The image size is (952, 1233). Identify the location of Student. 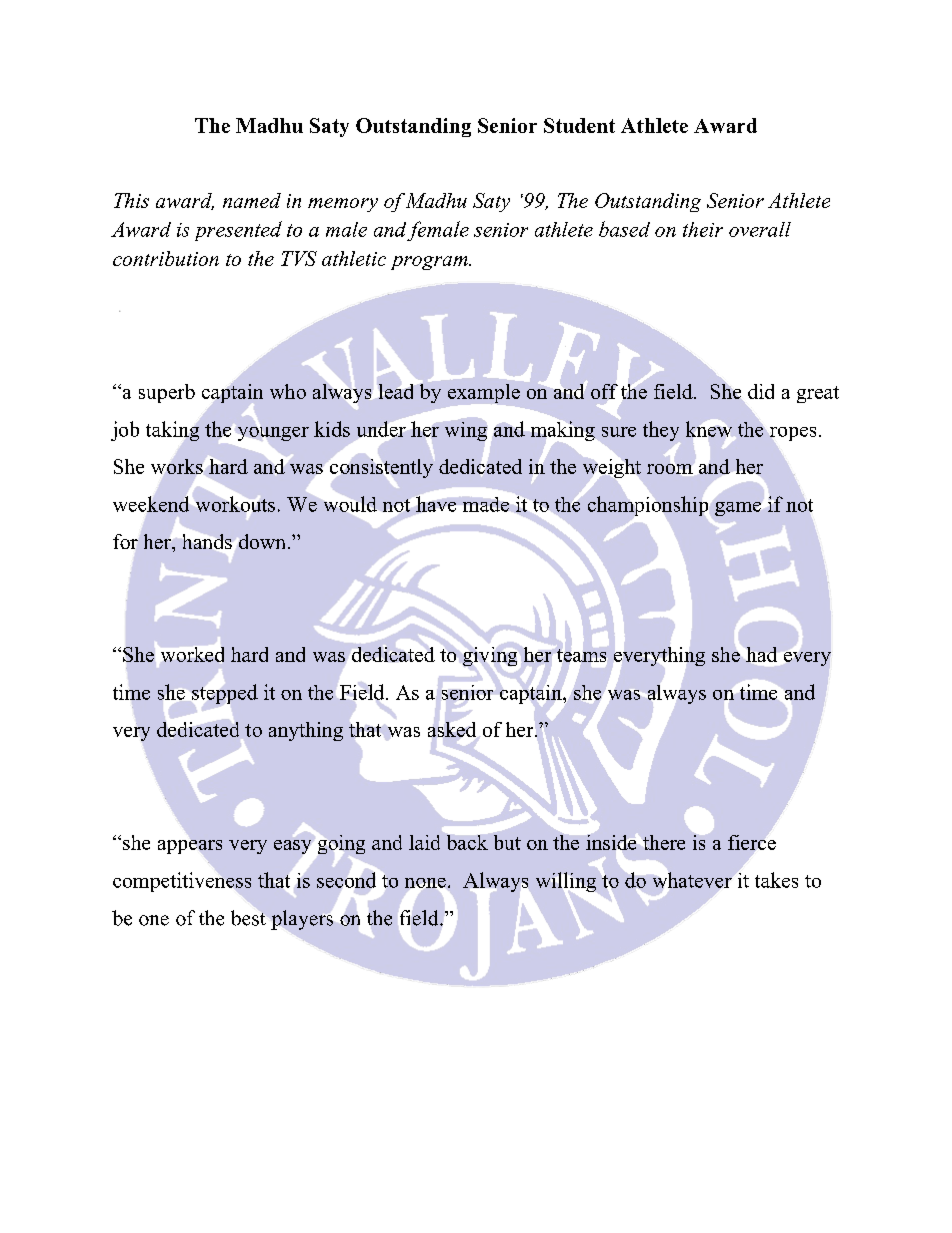
(579, 125).
